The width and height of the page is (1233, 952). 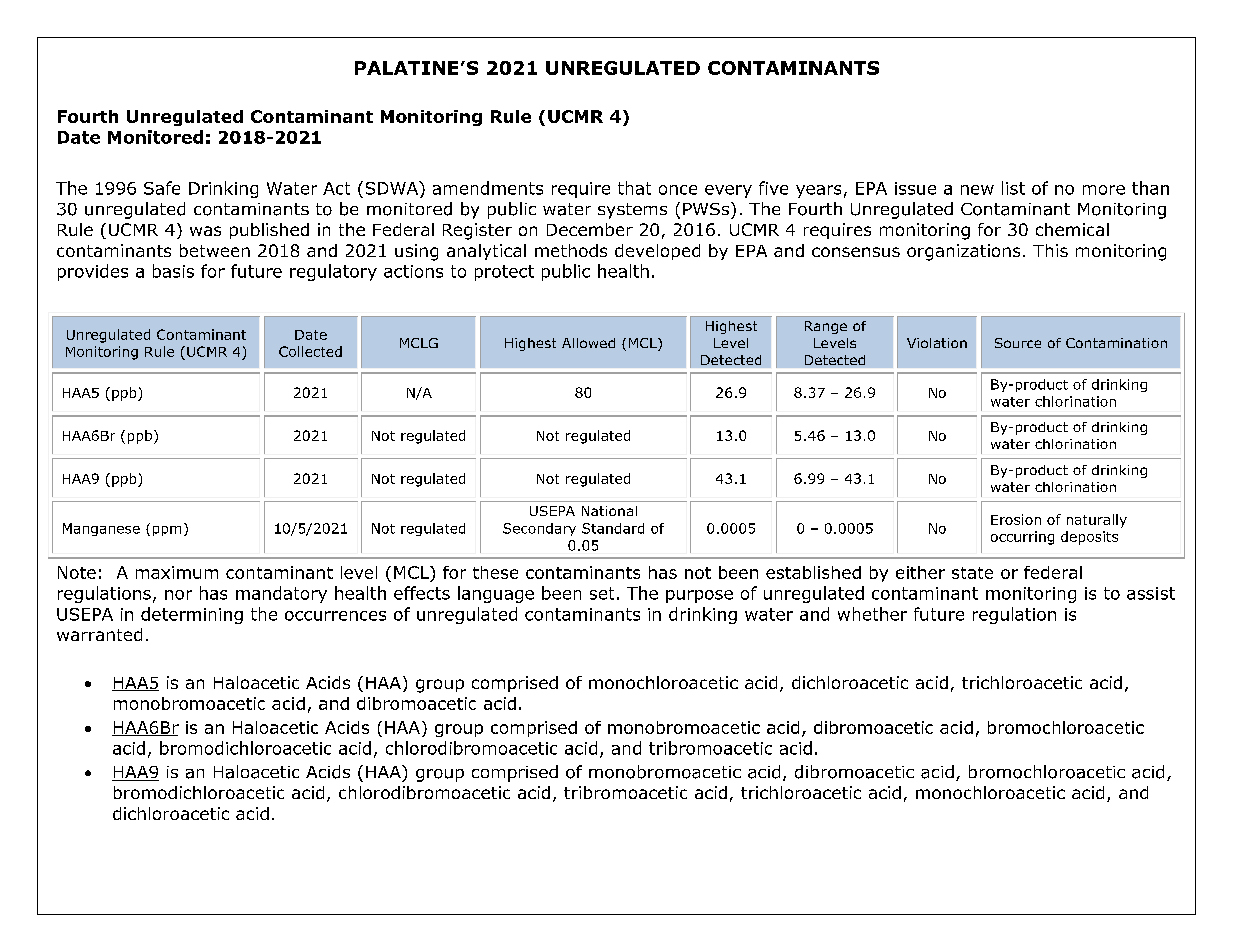 What do you see at coordinates (609, 511) in the page?
I see `National` at bounding box center [609, 511].
